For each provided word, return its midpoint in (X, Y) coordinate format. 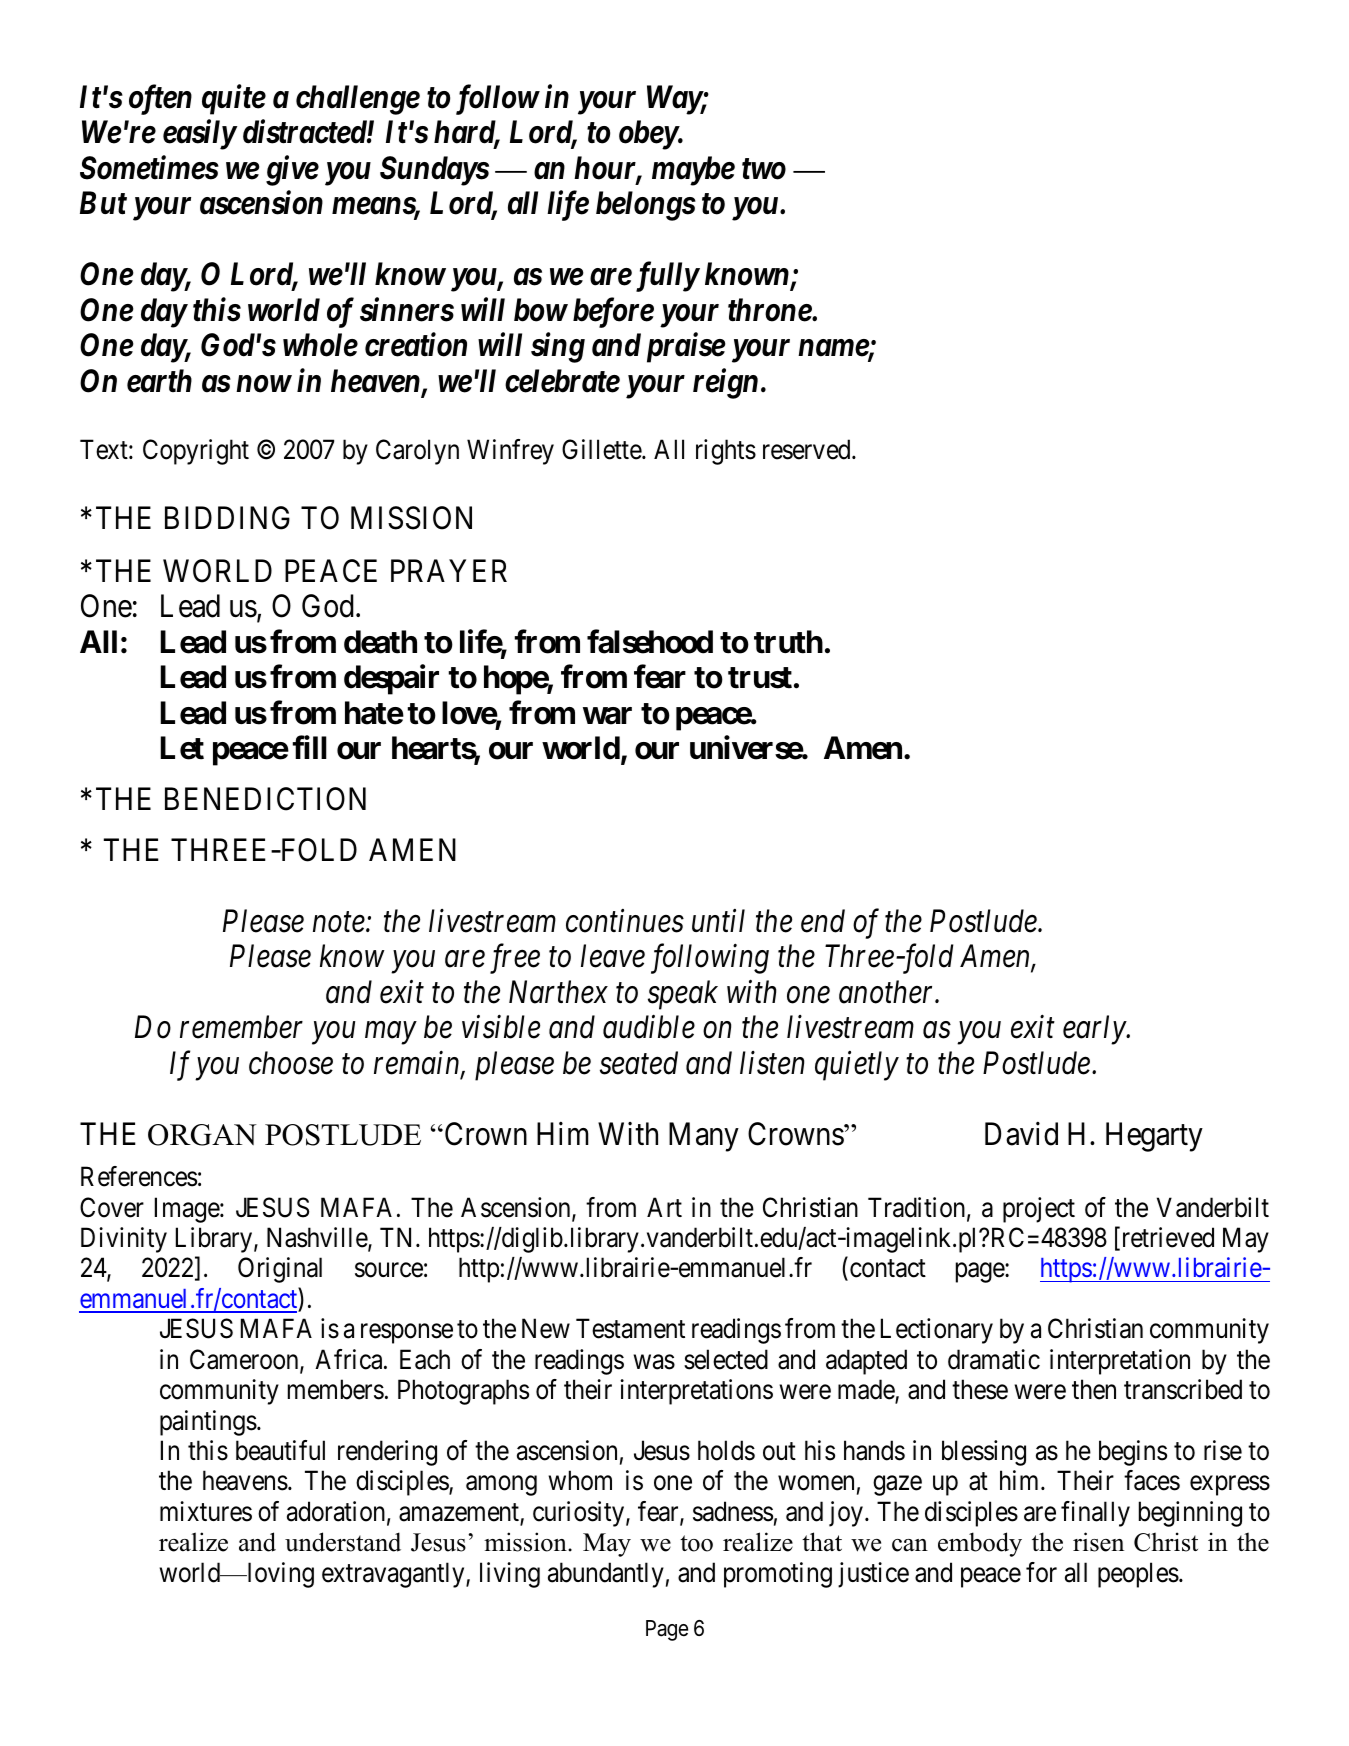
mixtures (206, 1511)
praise (686, 348)
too (696, 1543)
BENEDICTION (265, 799)
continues (625, 921)
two (764, 169)
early (1095, 1030)
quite (234, 100)
